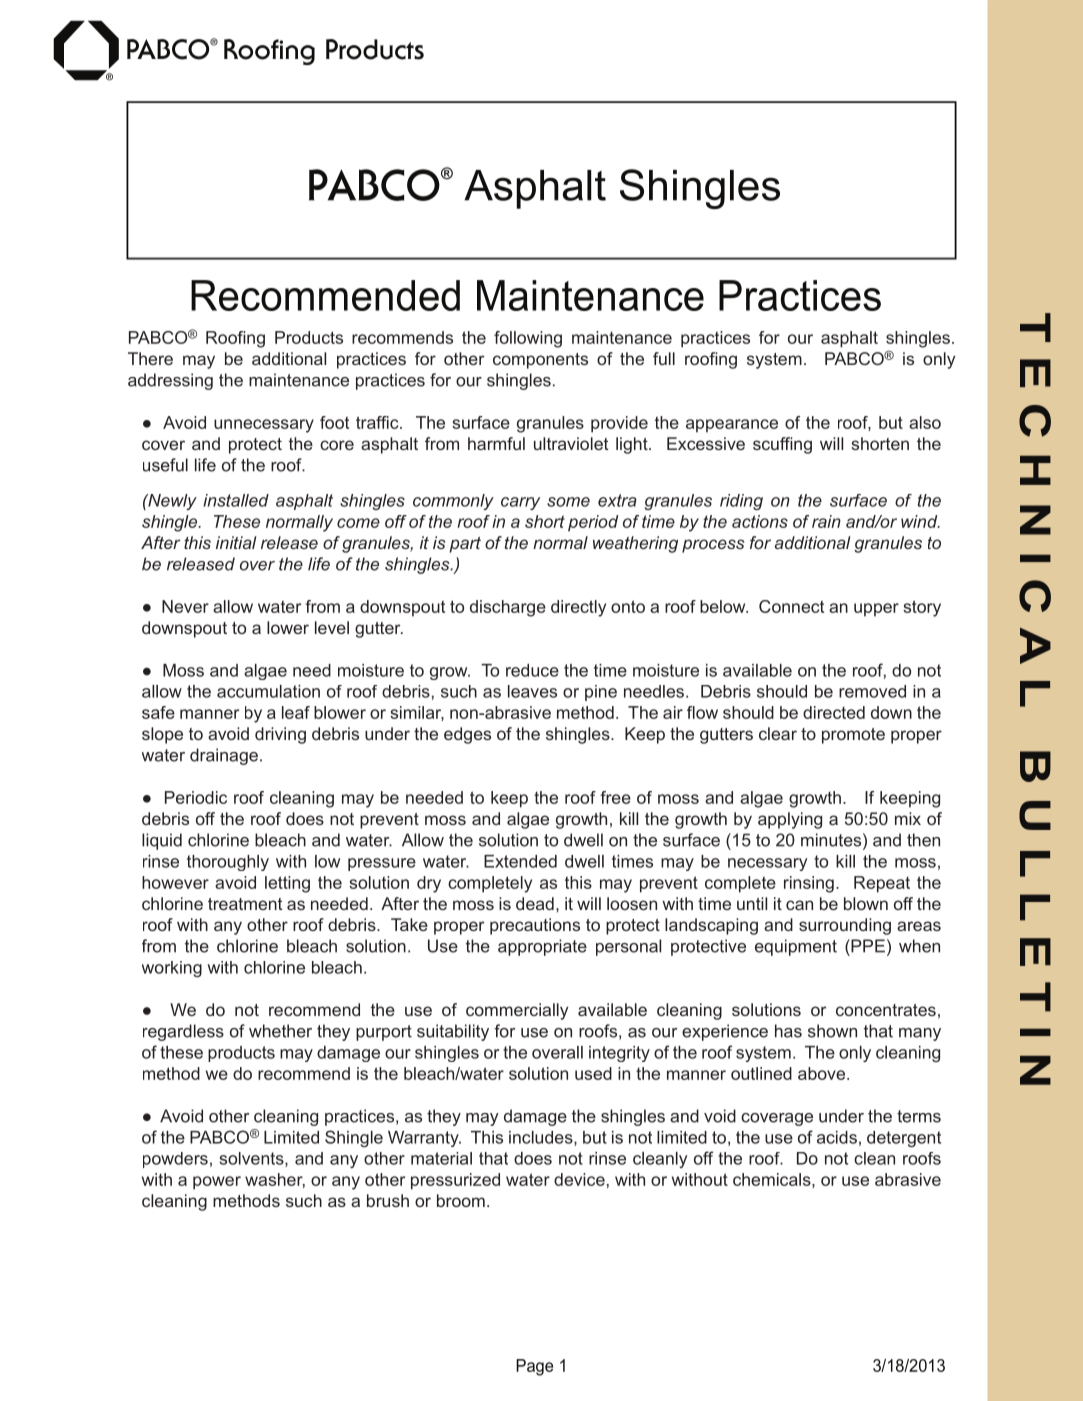 The width and height of the screenshot is (1083, 1401). What do you see at coordinates (217, 1183) in the screenshot?
I see `power` at bounding box center [217, 1183].
